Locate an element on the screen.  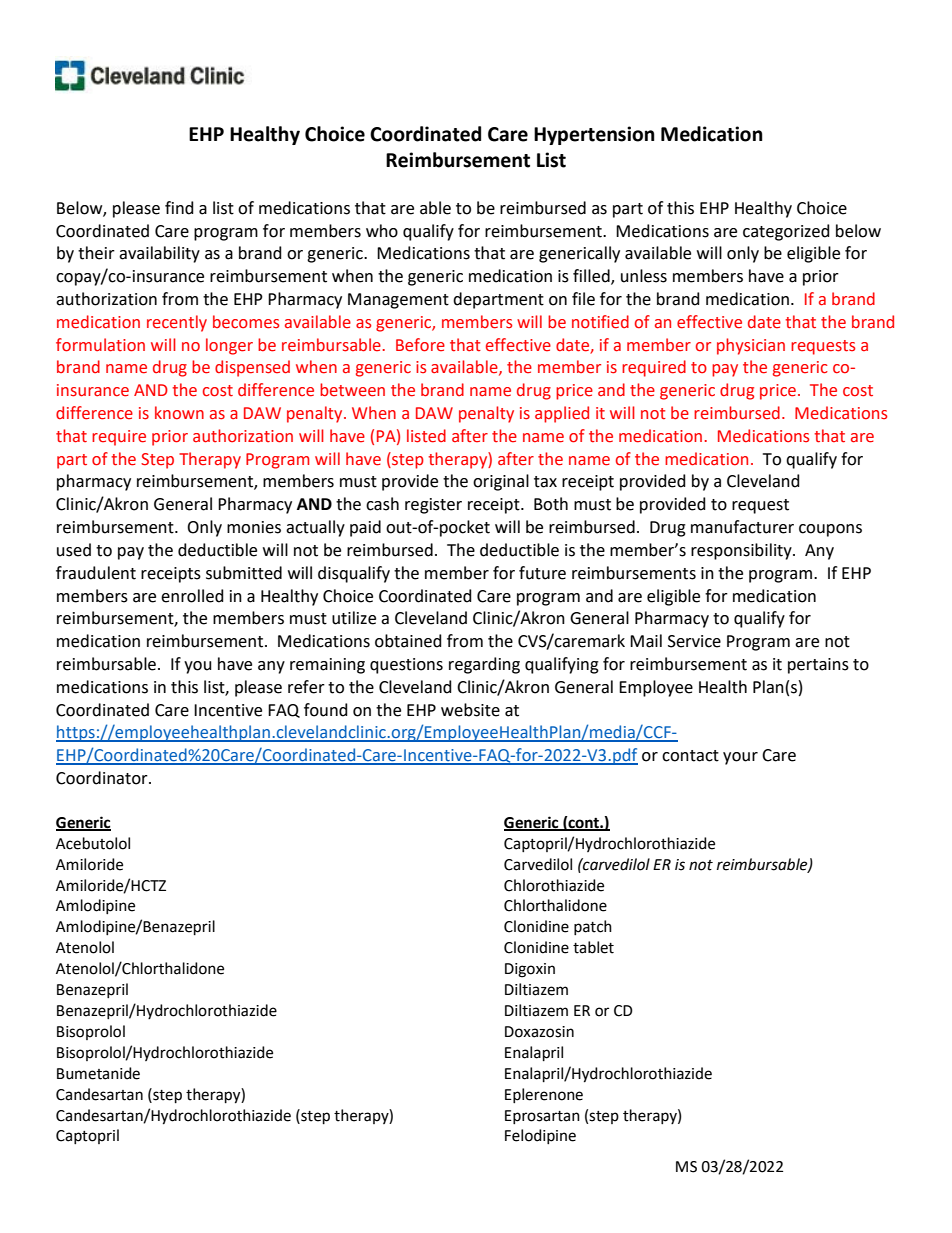
Before is located at coordinates (420, 345).
